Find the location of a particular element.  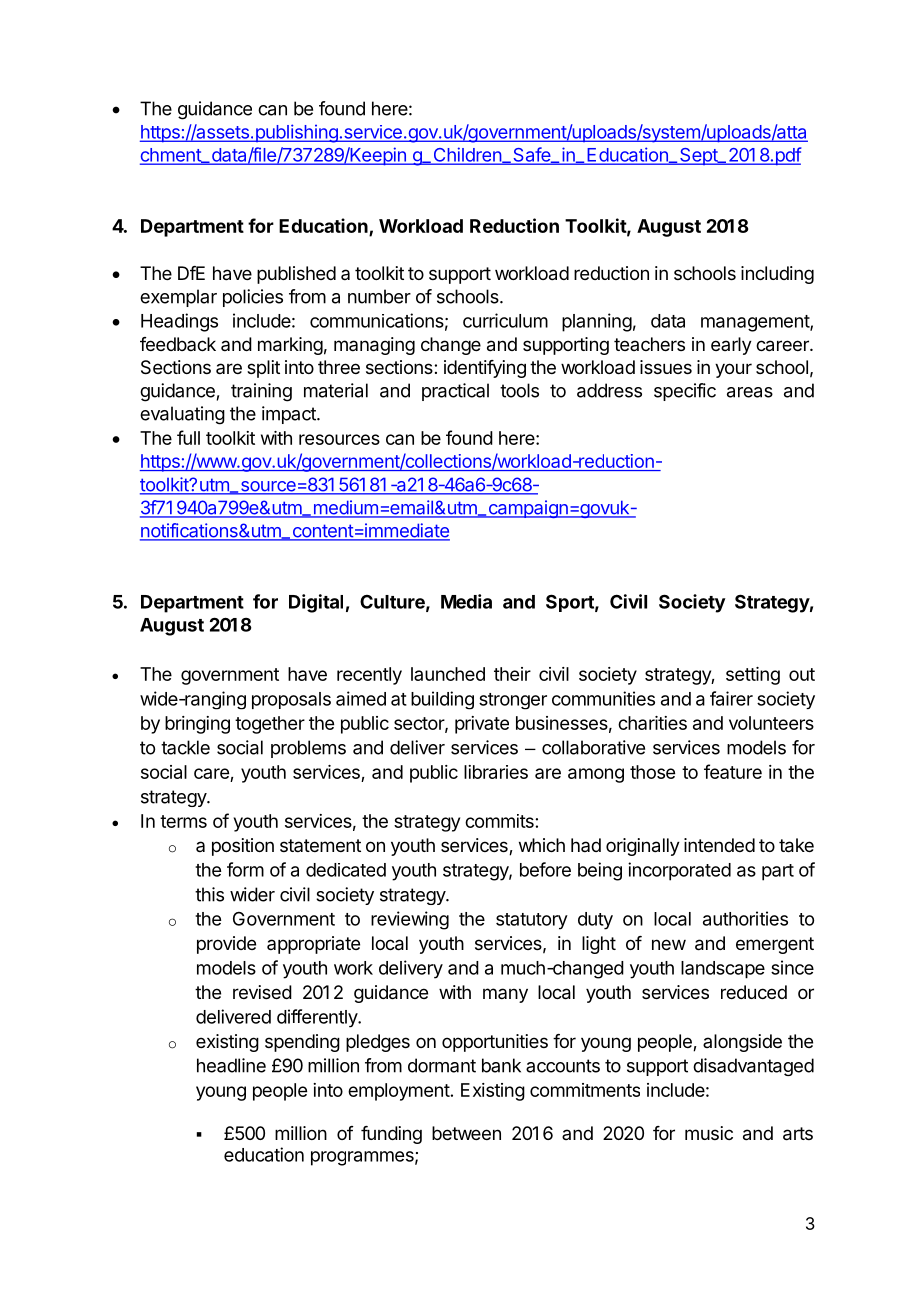

fairer is located at coordinates (731, 698).
